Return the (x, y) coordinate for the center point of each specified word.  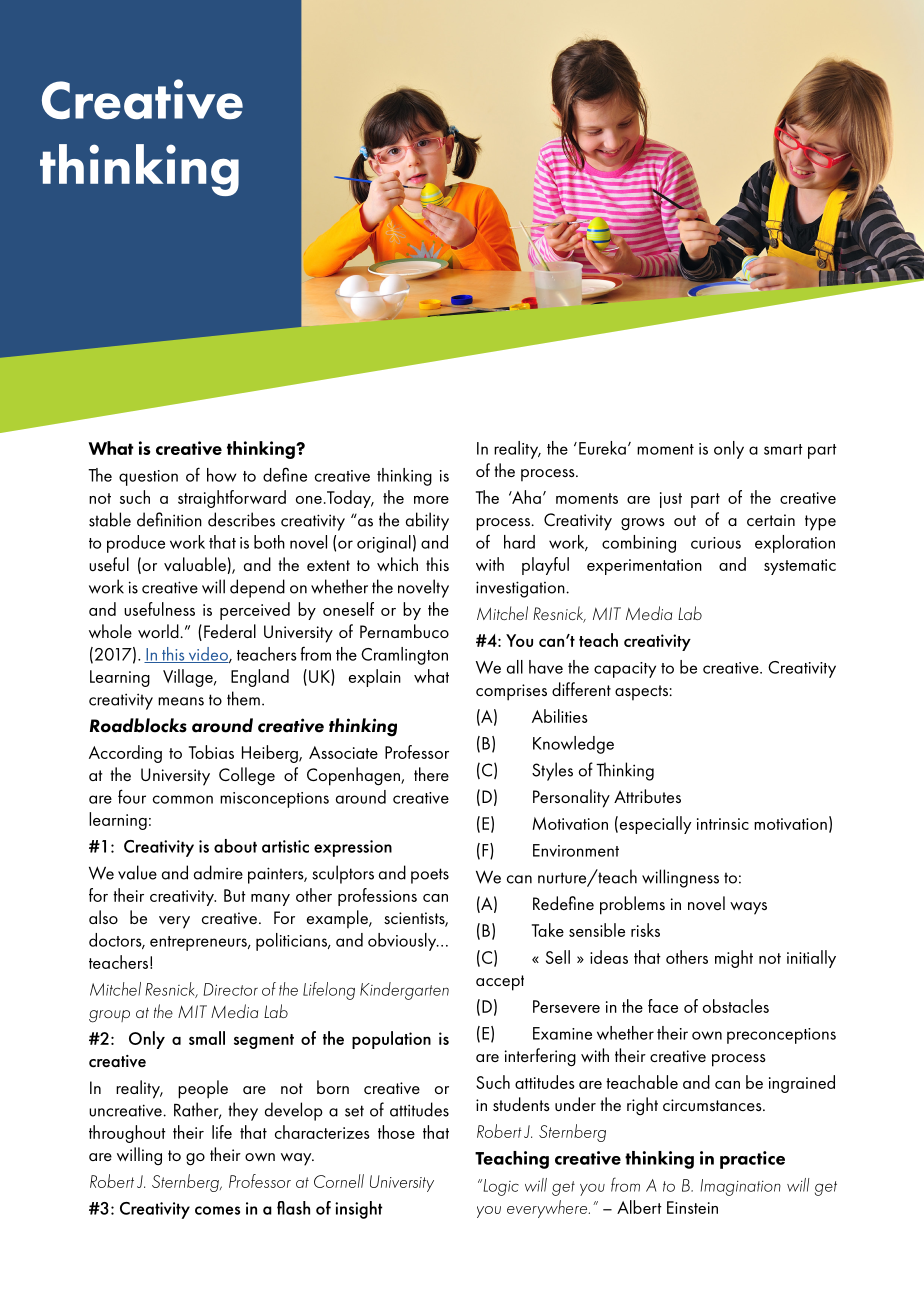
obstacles (736, 1006)
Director (230, 989)
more (431, 500)
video (208, 655)
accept (500, 983)
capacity (625, 670)
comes (217, 1210)
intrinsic (723, 824)
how (222, 475)
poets (430, 876)
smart (783, 449)
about (235, 846)
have (546, 667)
